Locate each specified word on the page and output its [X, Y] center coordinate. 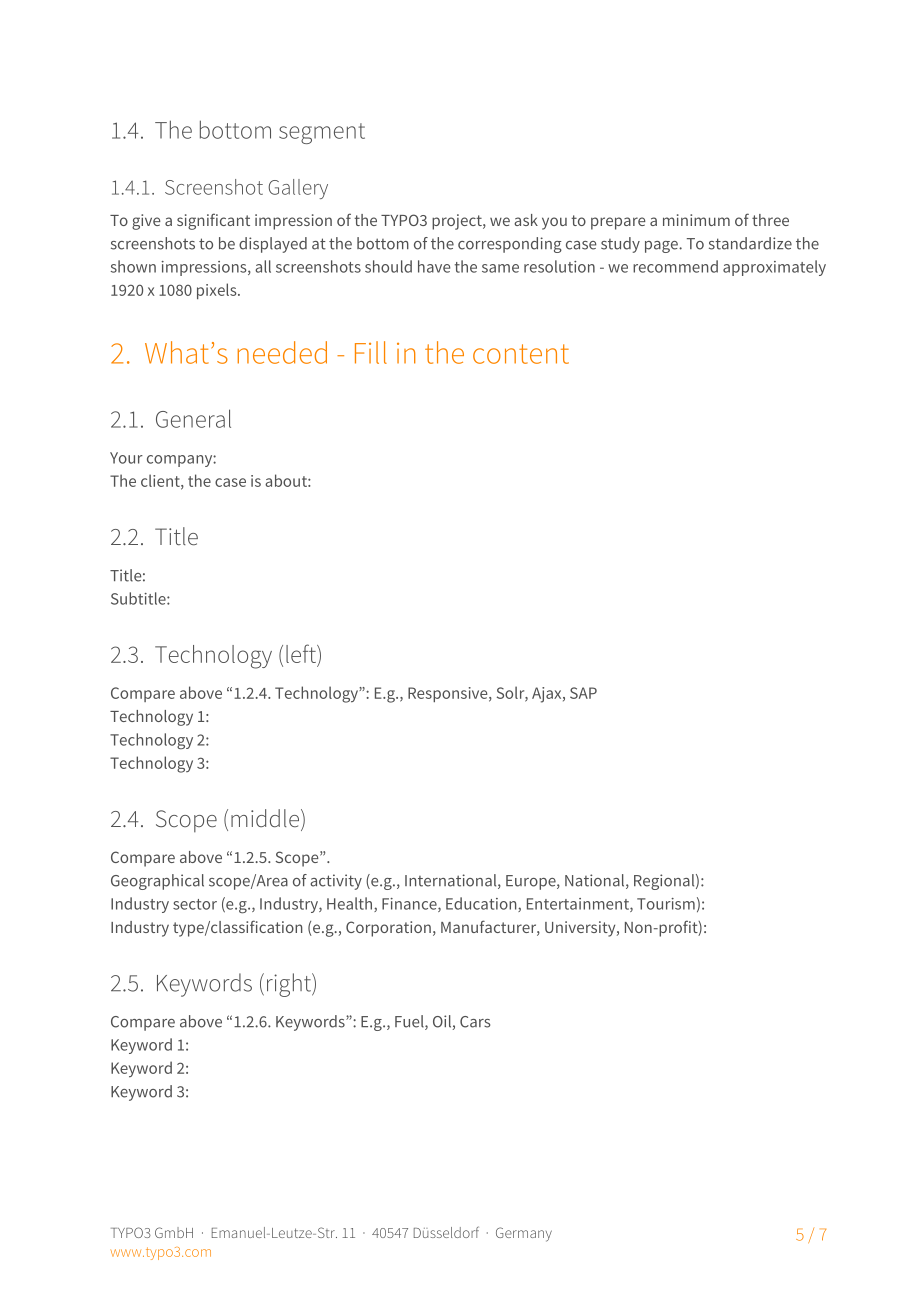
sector [195, 904]
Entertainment [579, 905]
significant [213, 221]
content [521, 354]
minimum [696, 220]
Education [482, 904]
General [193, 418]
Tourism [666, 904]
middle [266, 819]
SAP [583, 693]
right [290, 985]
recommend [675, 266]
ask [526, 220]
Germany [524, 1234]
